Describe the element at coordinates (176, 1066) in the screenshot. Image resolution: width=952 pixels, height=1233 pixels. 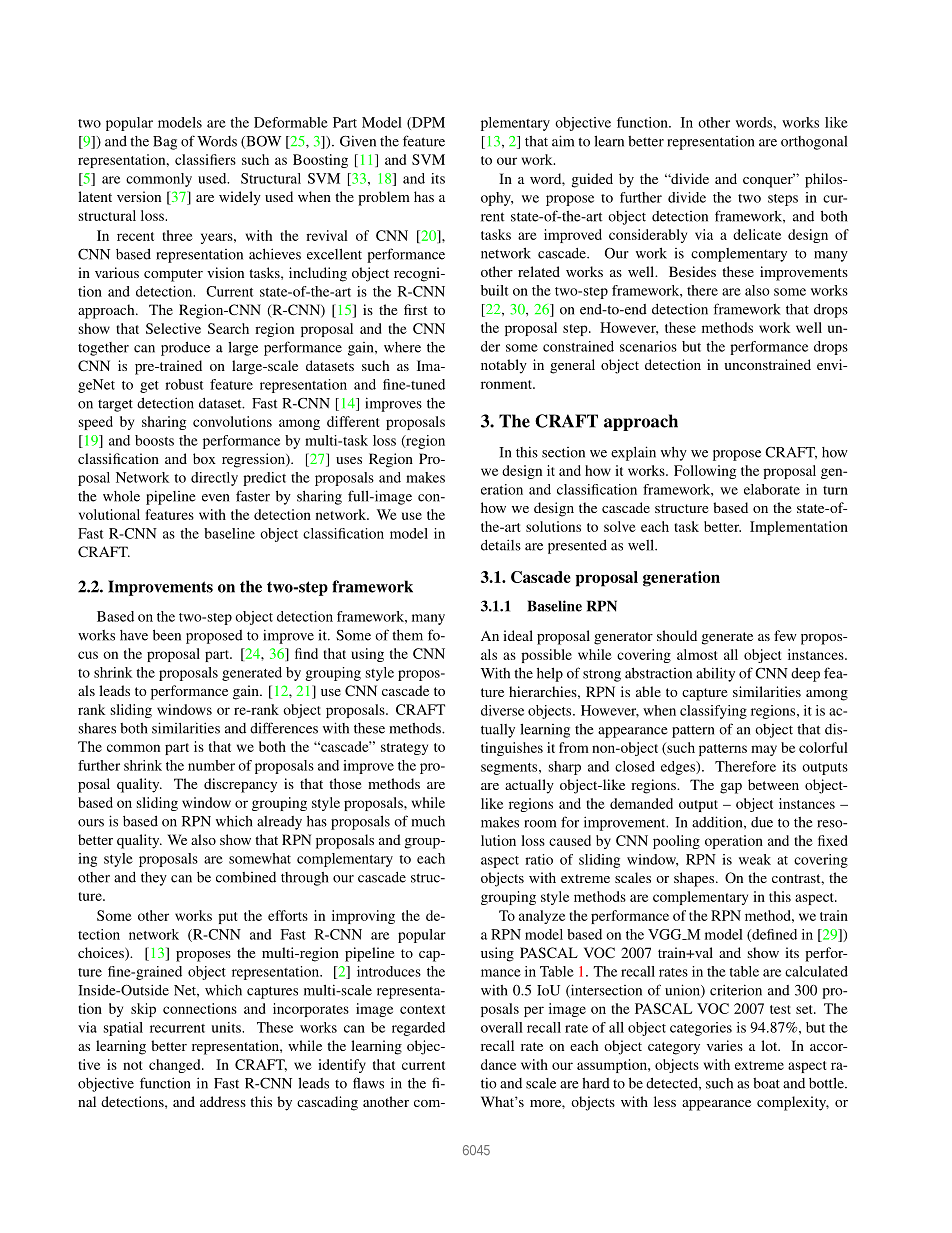
I see `changed` at that location.
